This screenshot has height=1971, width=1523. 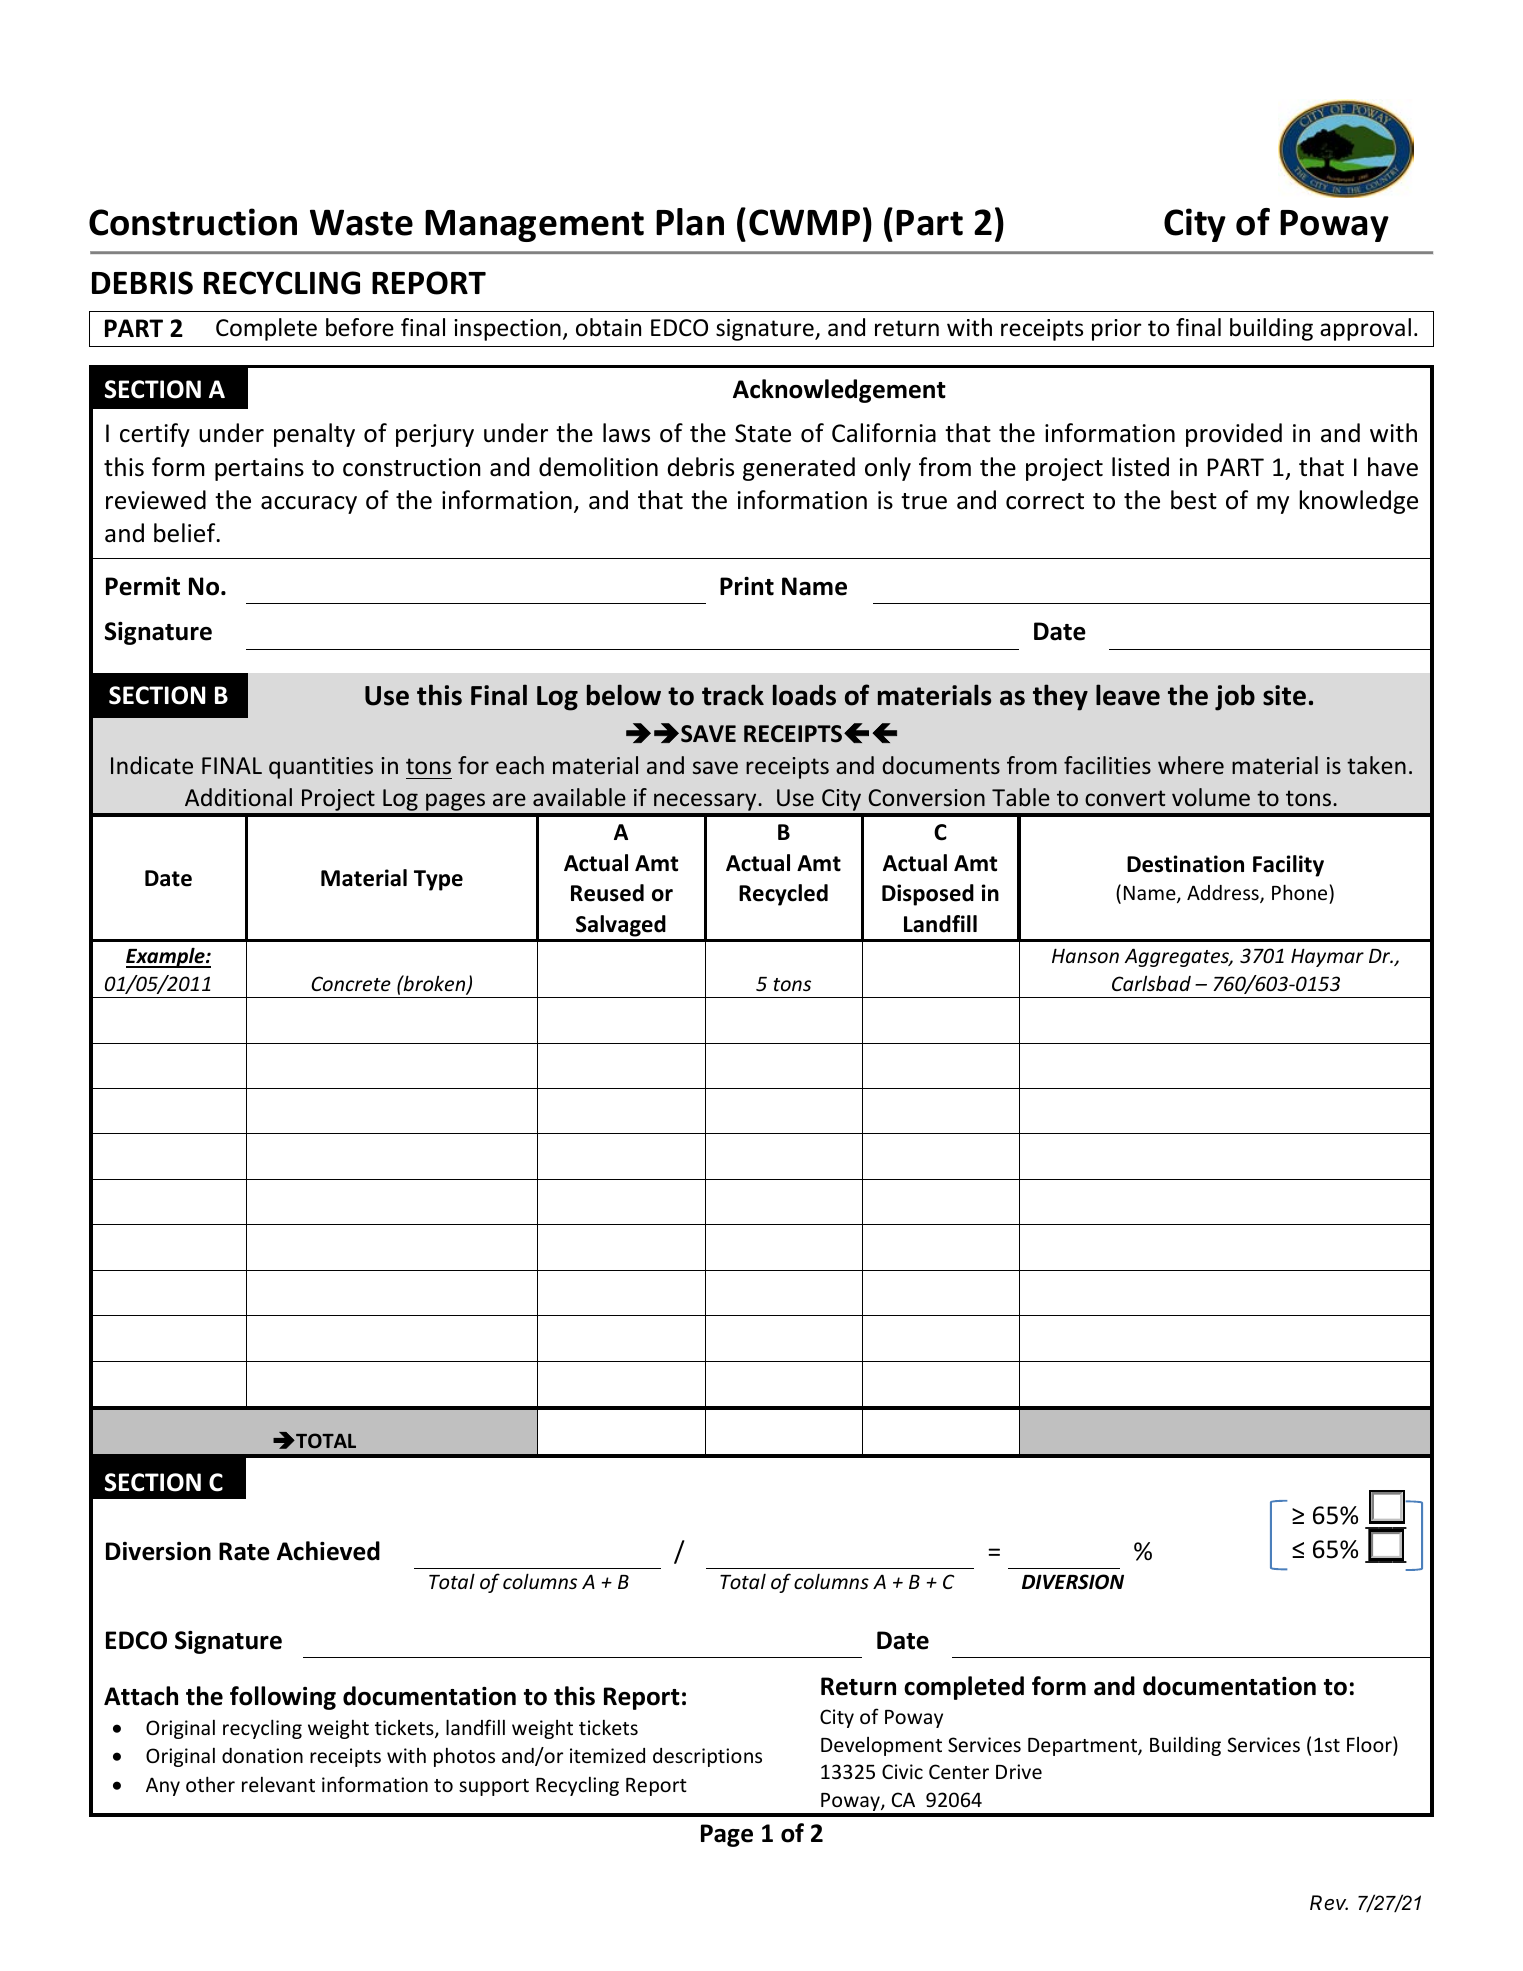 What do you see at coordinates (1151, 983) in the screenshot?
I see `Carlsbad` at bounding box center [1151, 983].
